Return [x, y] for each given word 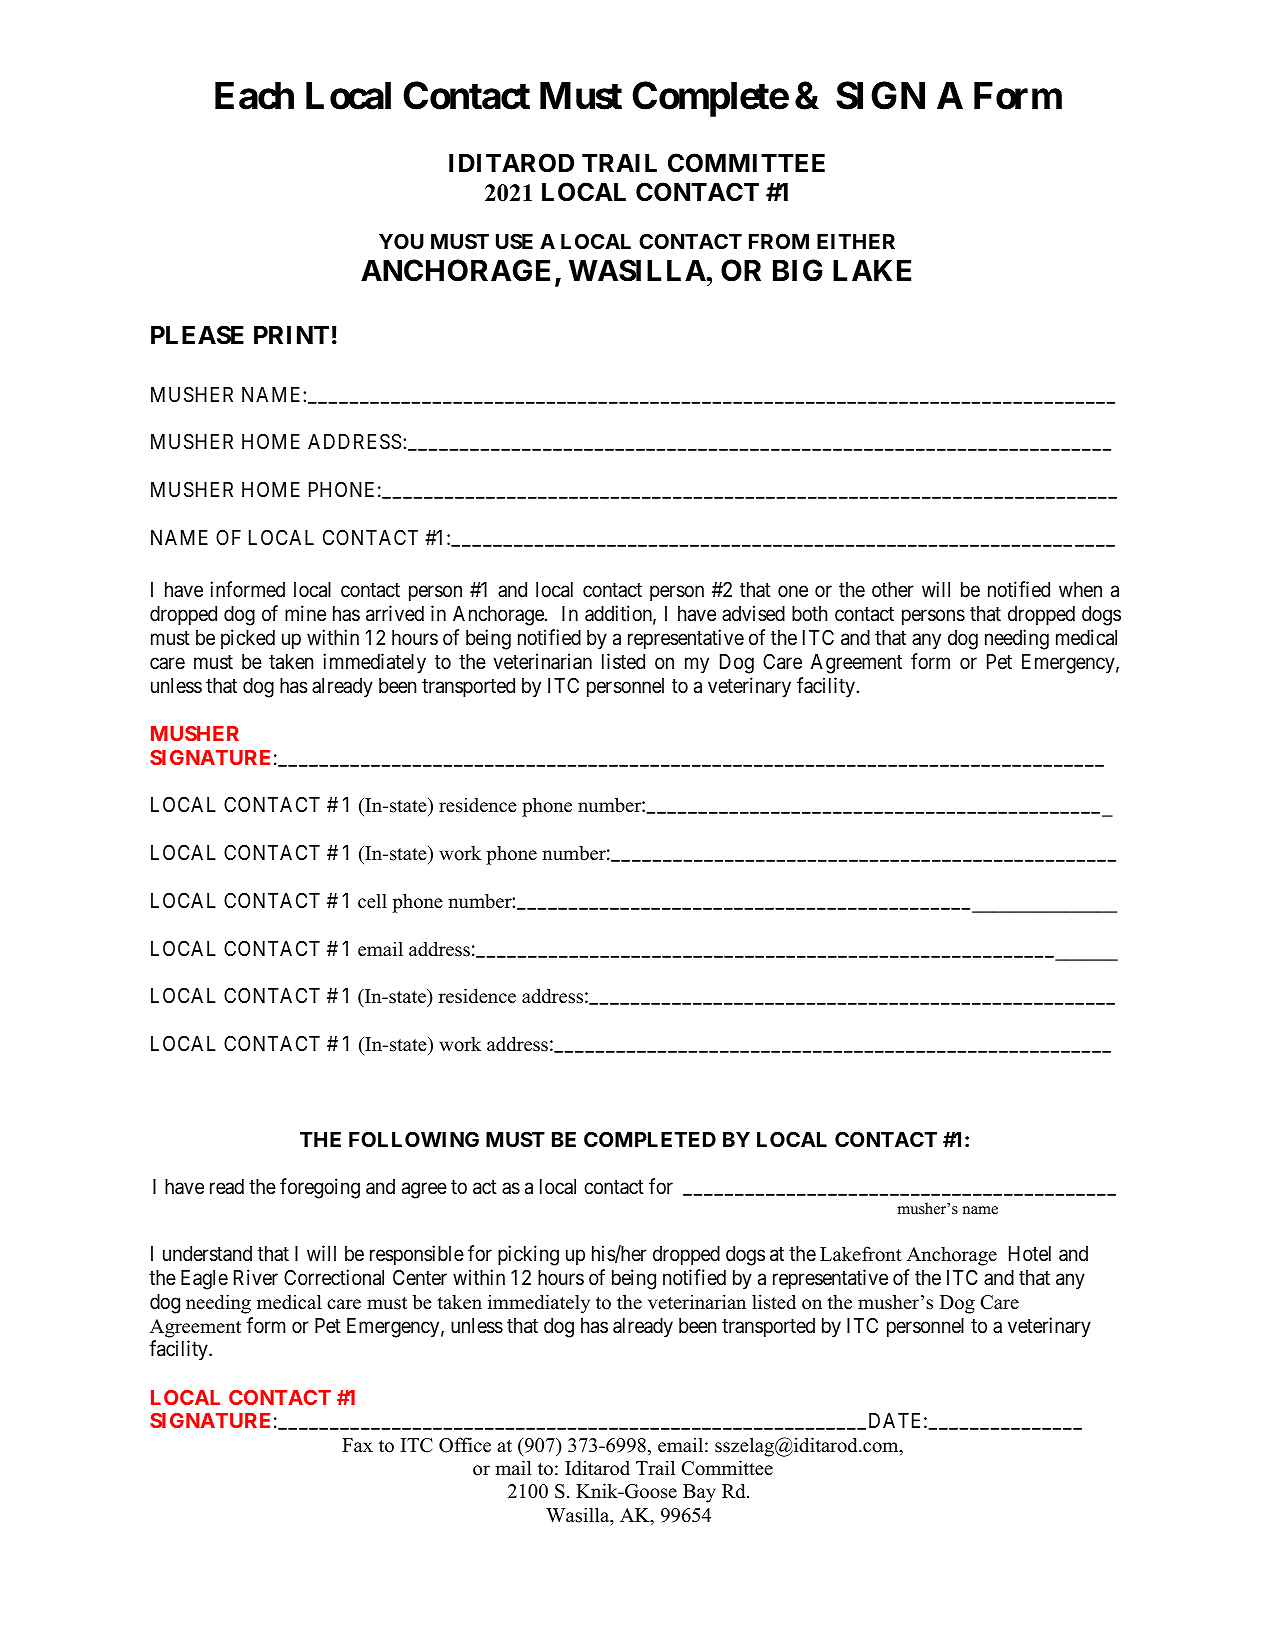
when [1080, 590]
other [893, 590]
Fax [357, 1445]
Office [465, 1445]
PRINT [291, 335]
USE [514, 241]
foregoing [320, 1188]
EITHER [856, 241]
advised [753, 613]
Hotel [1030, 1253]
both [810, 613]
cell [372, 901]
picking [528, 1255]
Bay [699, 1493]
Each [254, 96]
